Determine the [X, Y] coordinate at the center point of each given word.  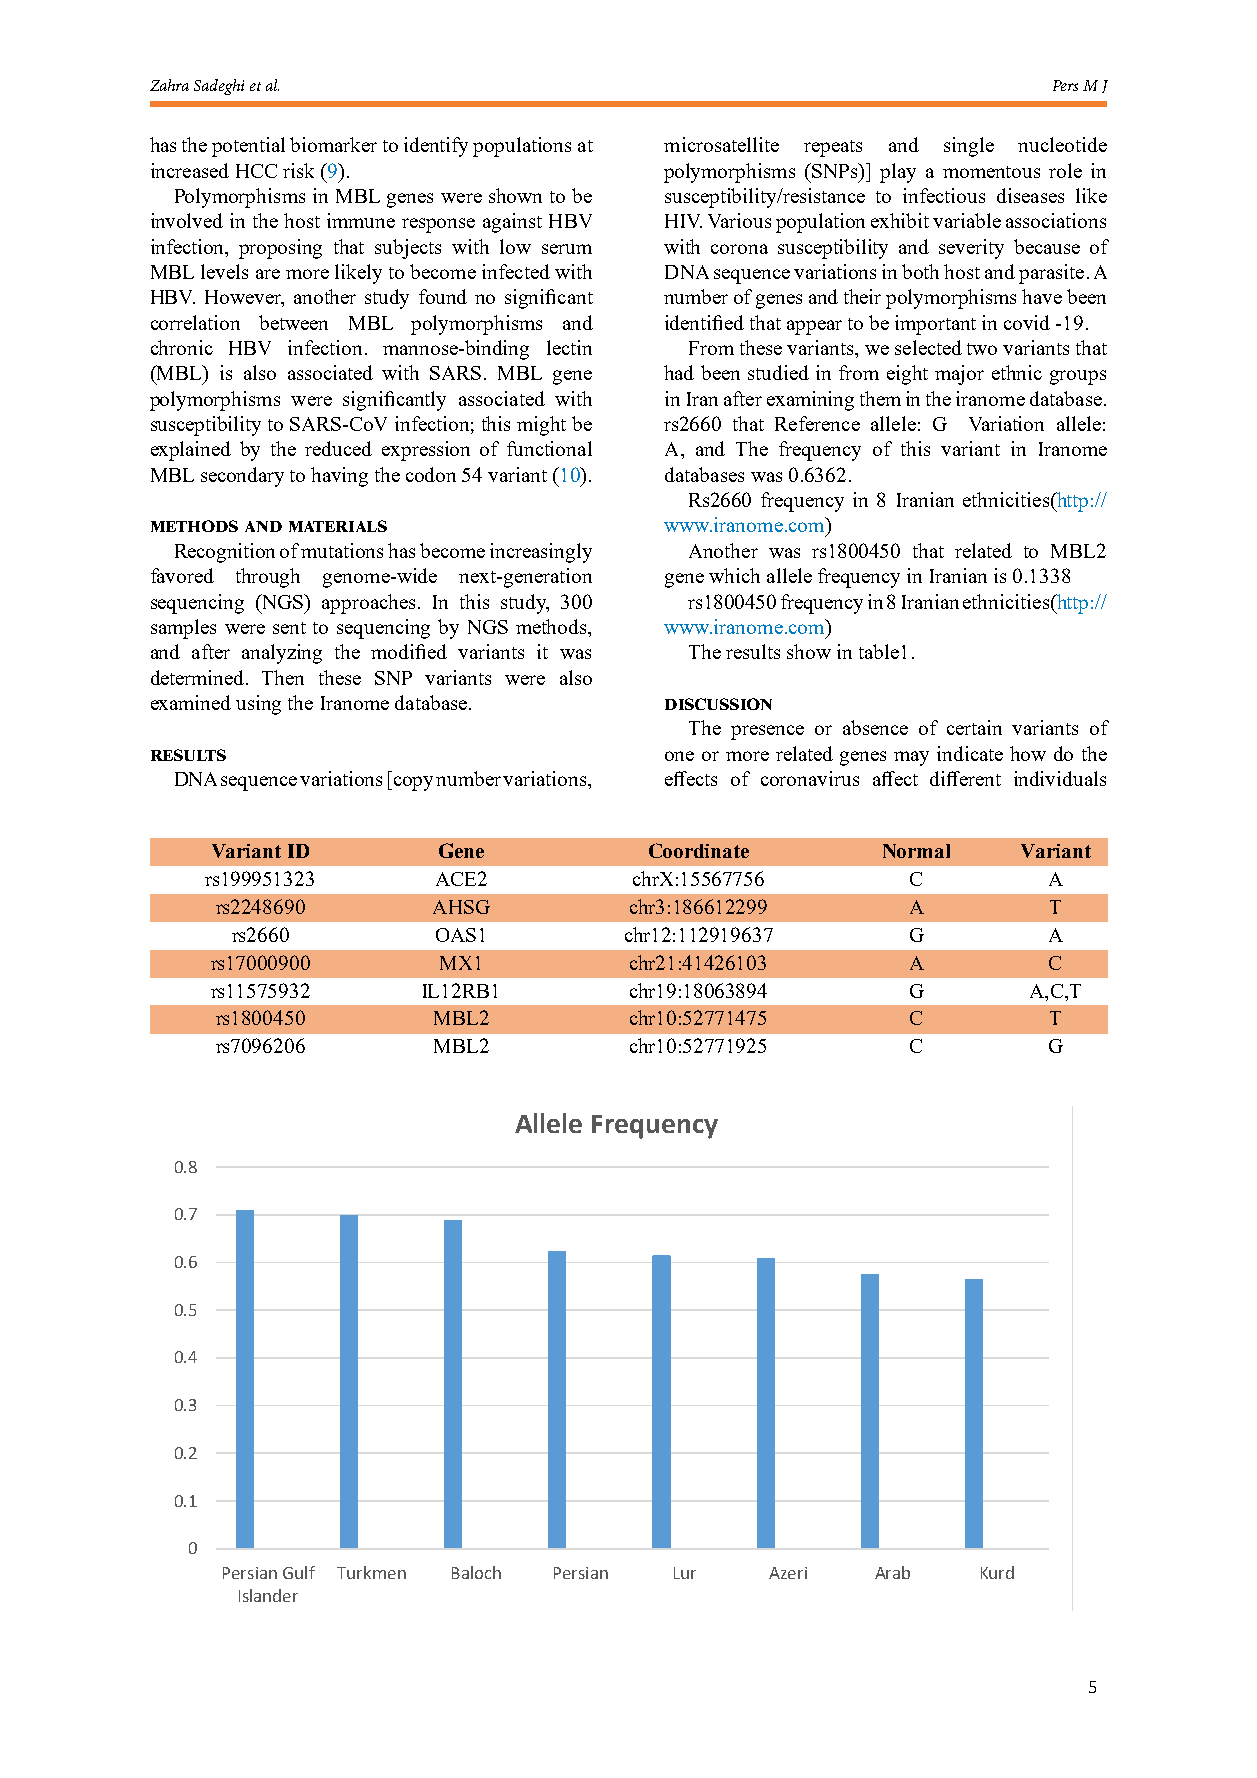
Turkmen [371, 1572]
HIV [683, 221]
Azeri [788, 1573]
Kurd [997, 1572]
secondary [242, 477]
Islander [268, 1595]
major [959, 375]
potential [248, 147]
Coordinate [699, 850]
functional [549, 448]
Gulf [299, 1572]
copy [413, 783]
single [969, 147]
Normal [916, 851]
